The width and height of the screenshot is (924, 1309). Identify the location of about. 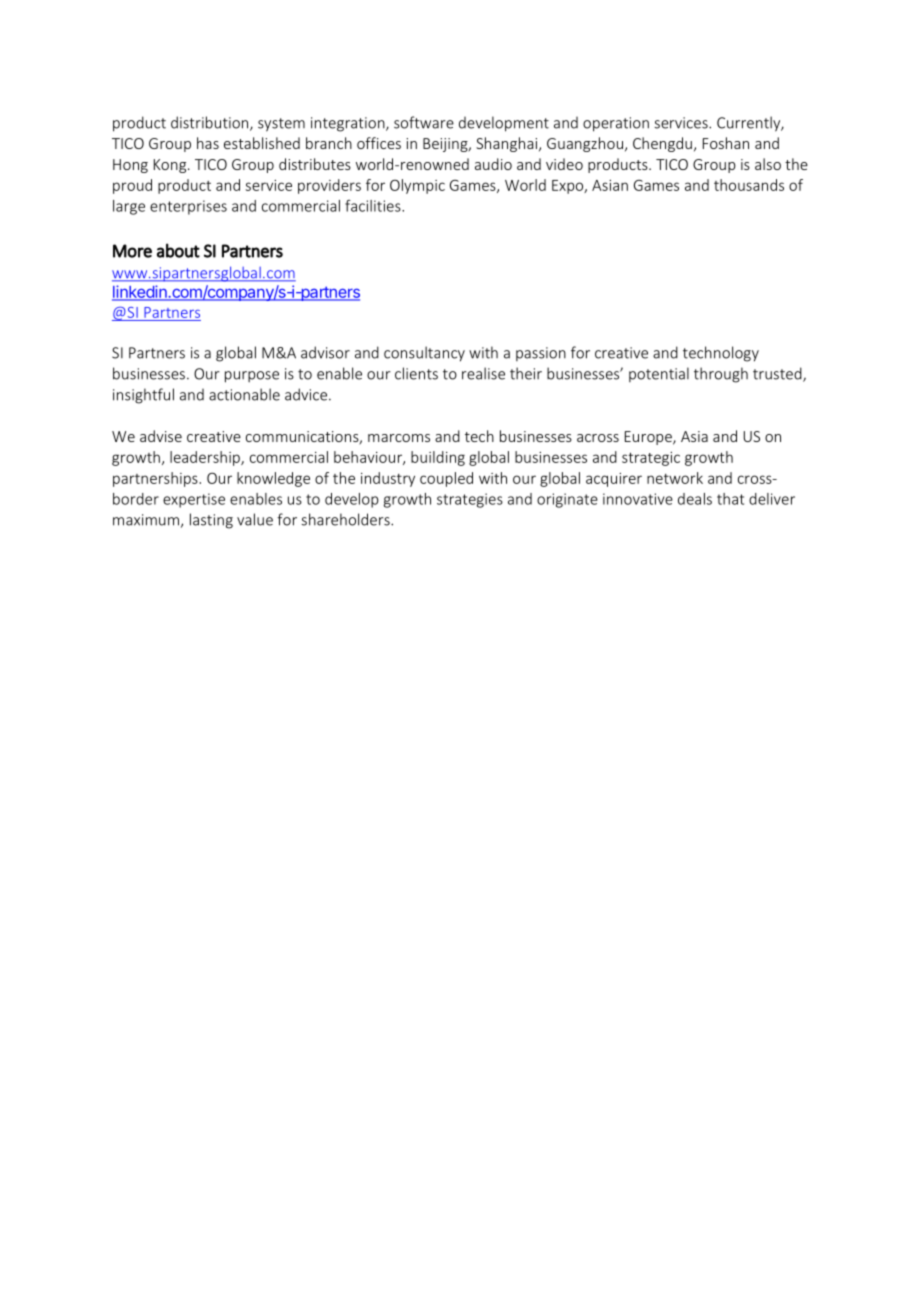
(178, 250).
